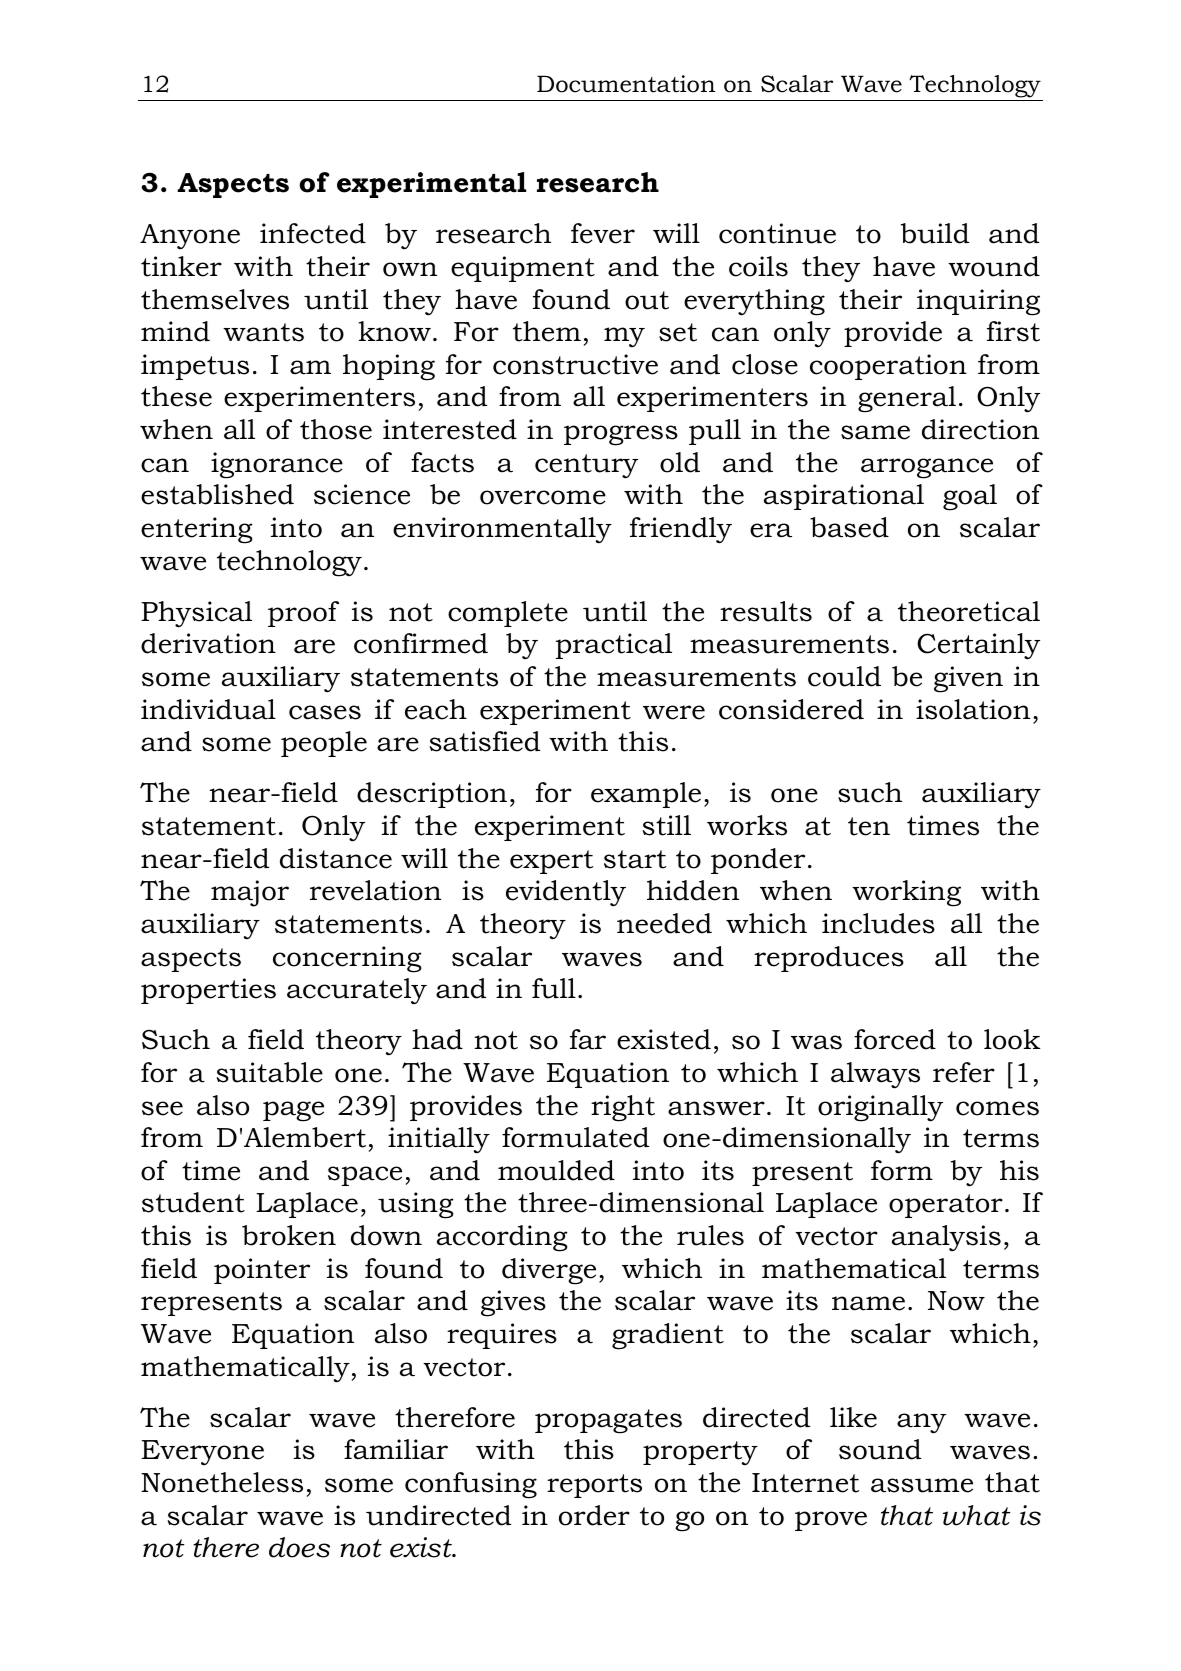  Describe the element at coordinates (222, 1482) in the page. I see `Nonetheless` at that location.
